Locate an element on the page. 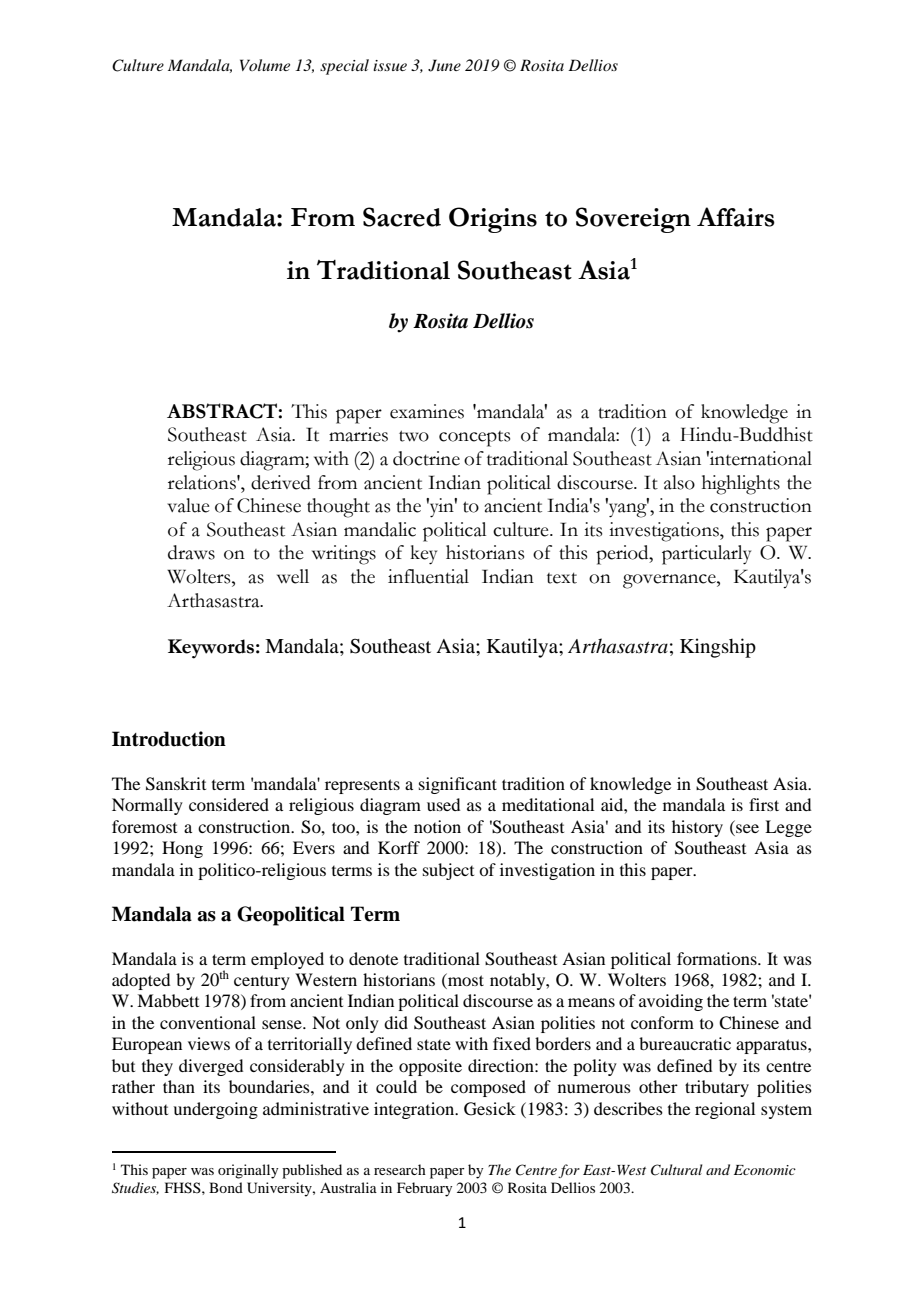 The width and height of the image is (924, 1308). Cultural is located at coordinates (676, 1170).
